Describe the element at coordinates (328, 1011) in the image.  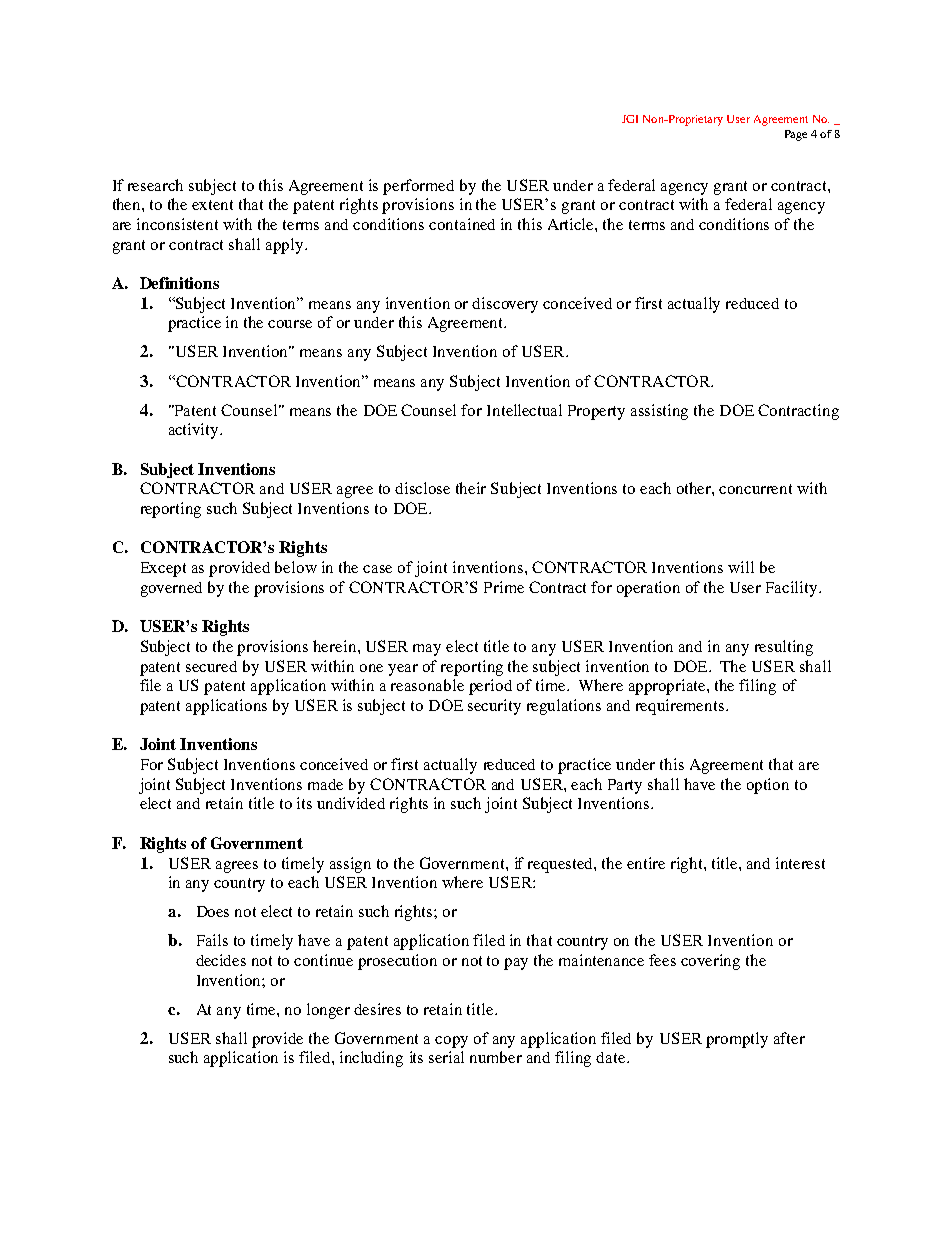
I see `longer` at that location.
